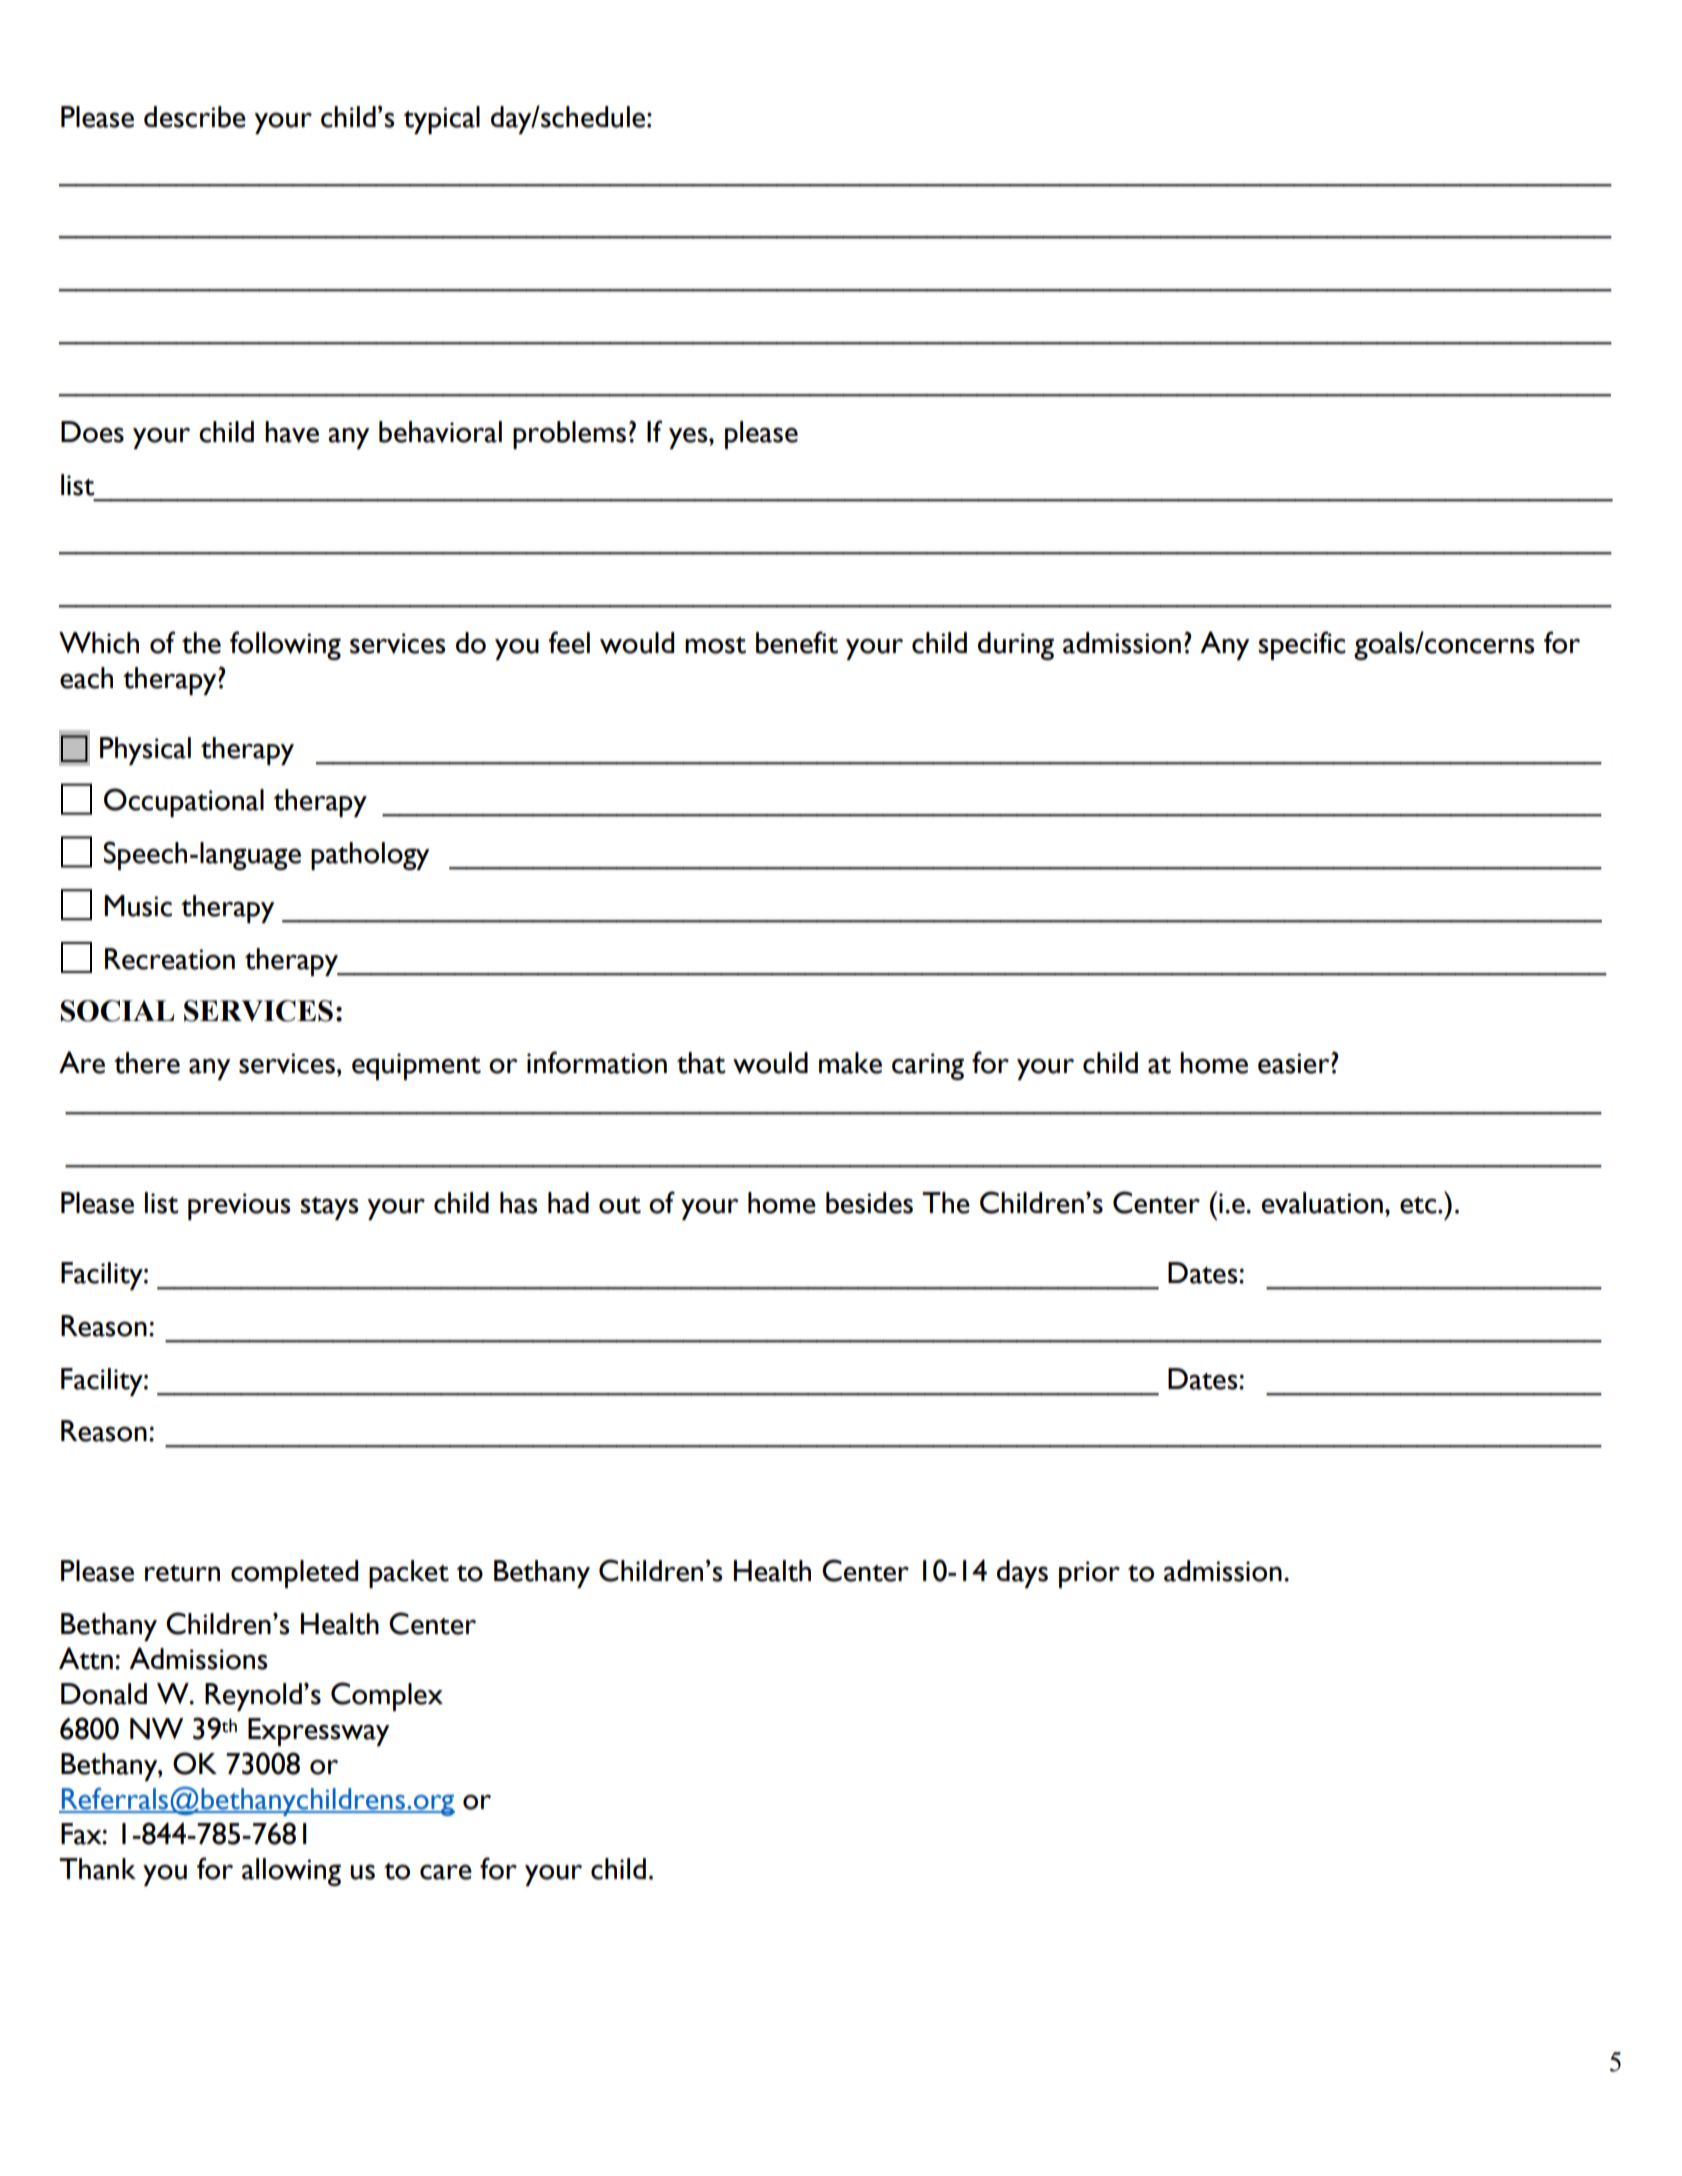 This page has width=1682, height=2176. I want to click on allowing, so click(291, 1872).
